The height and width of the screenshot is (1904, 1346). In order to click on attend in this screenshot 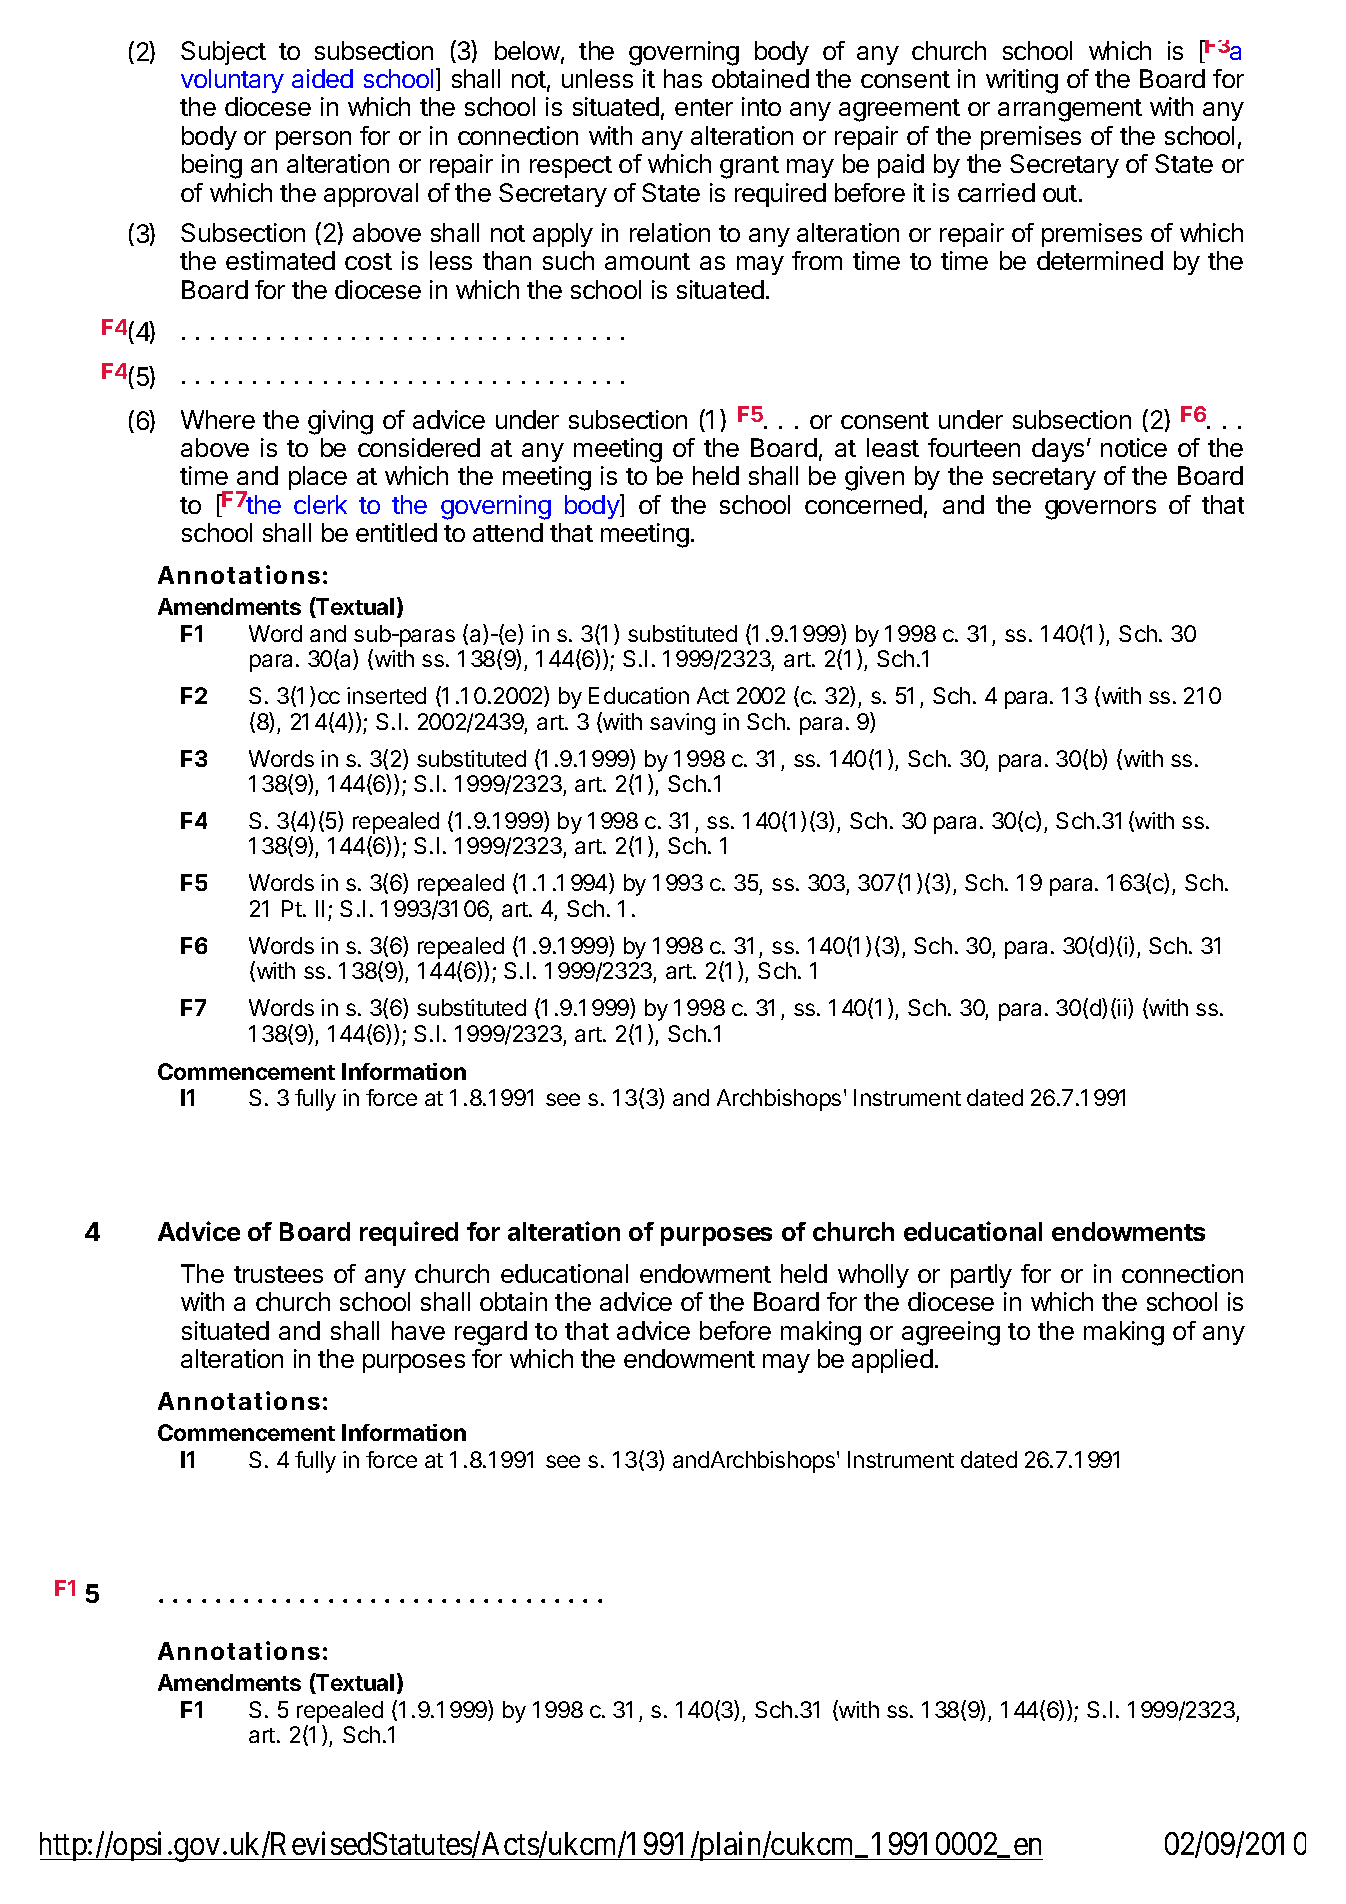, I will do `click(508, 532)`.
